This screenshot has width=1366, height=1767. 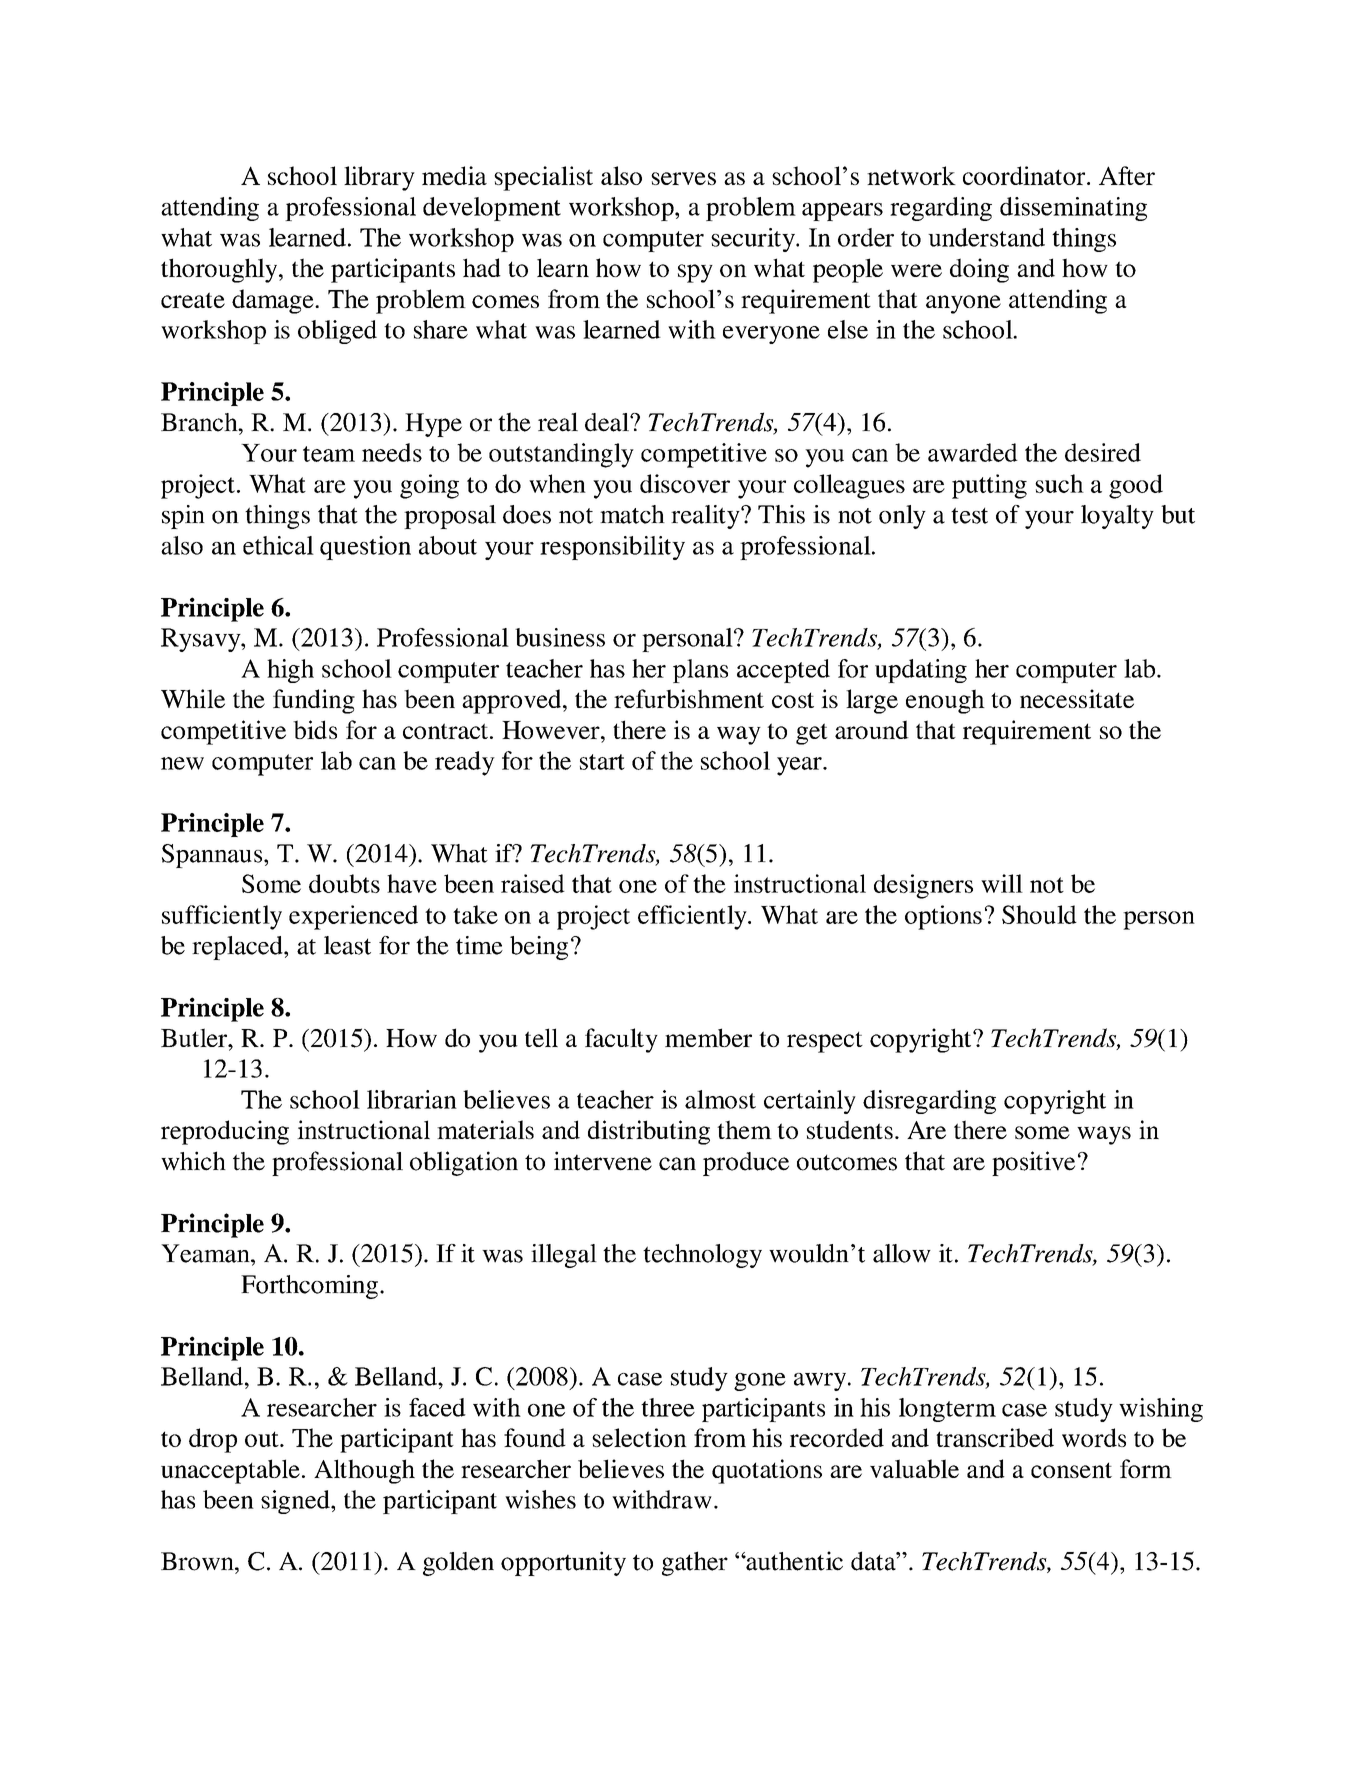 I want to click on reproducing, so click(x=225, y=1132).
